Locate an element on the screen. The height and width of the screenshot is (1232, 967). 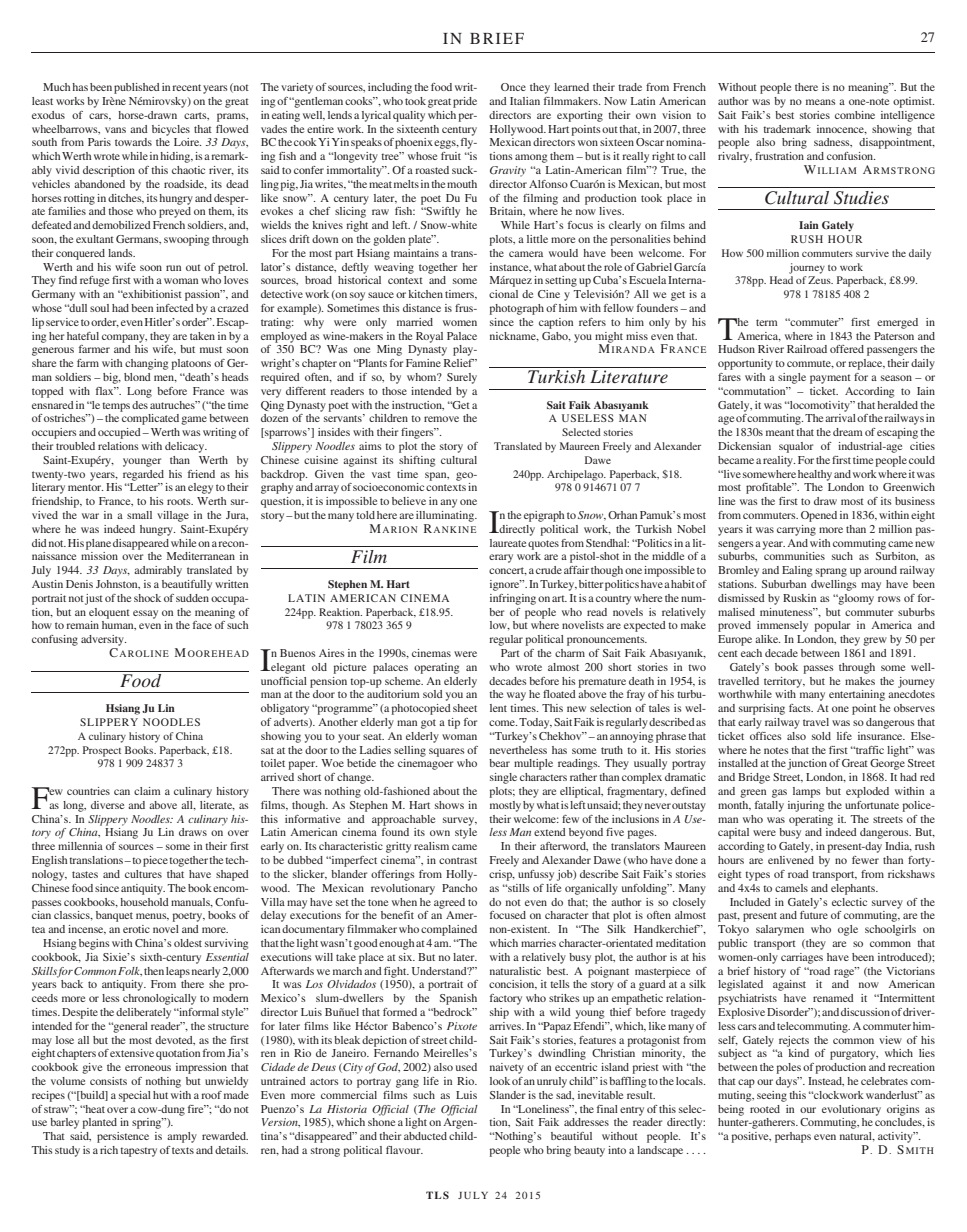
means is located at coordinates (821, 102).
